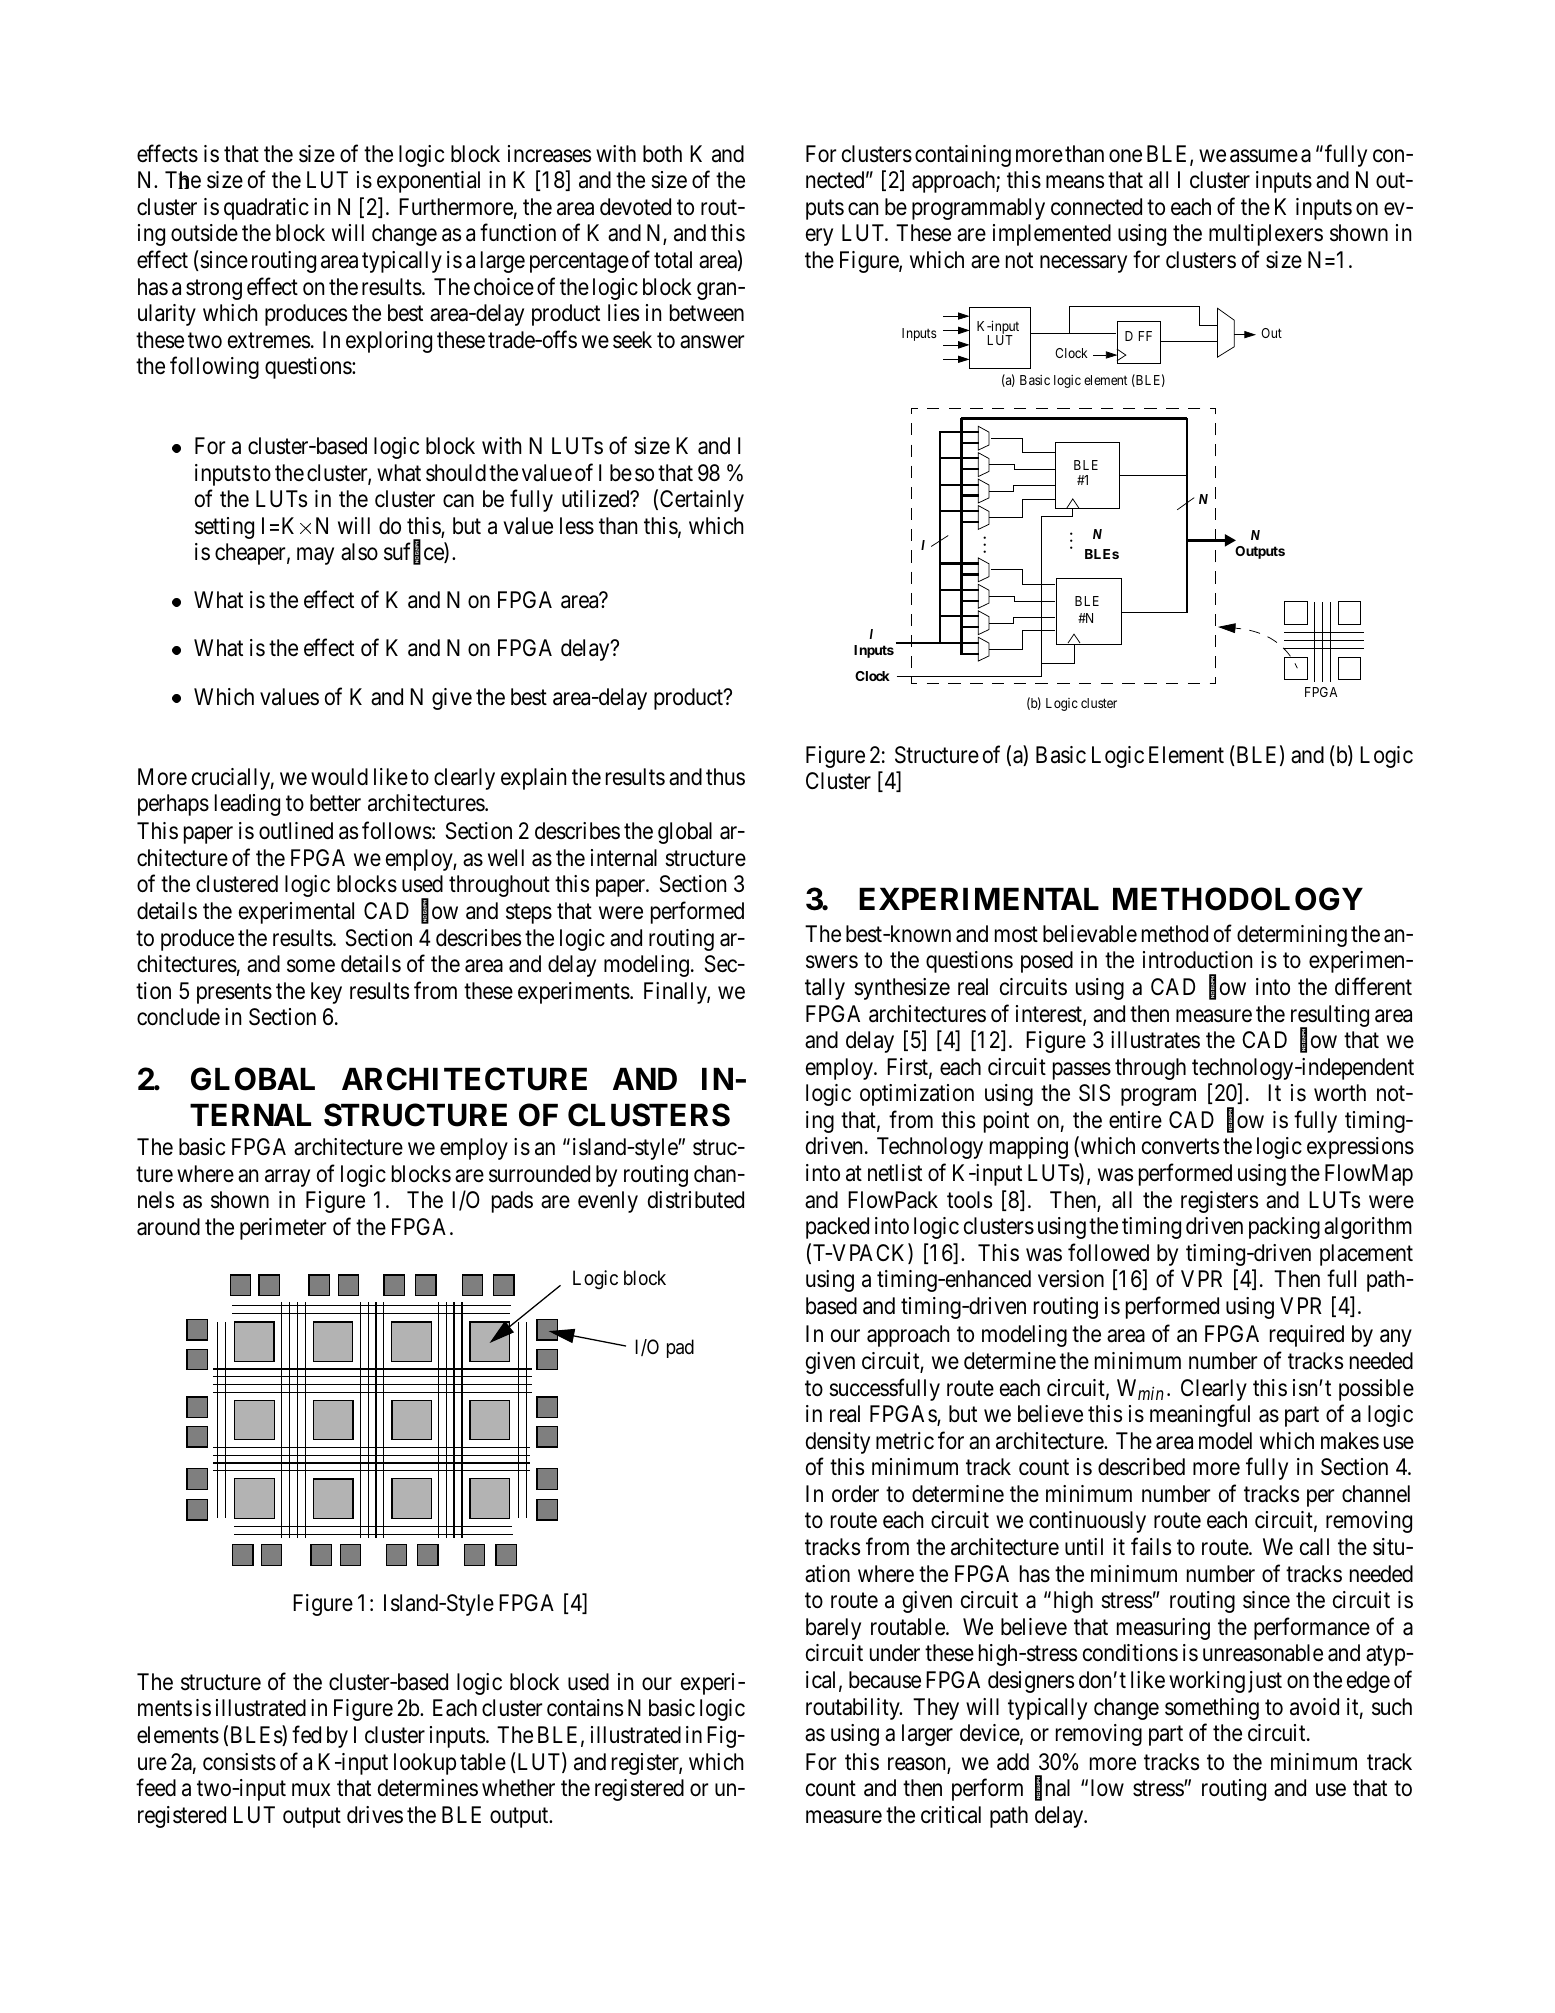  I want to click on determining, so click(1292, 936).
